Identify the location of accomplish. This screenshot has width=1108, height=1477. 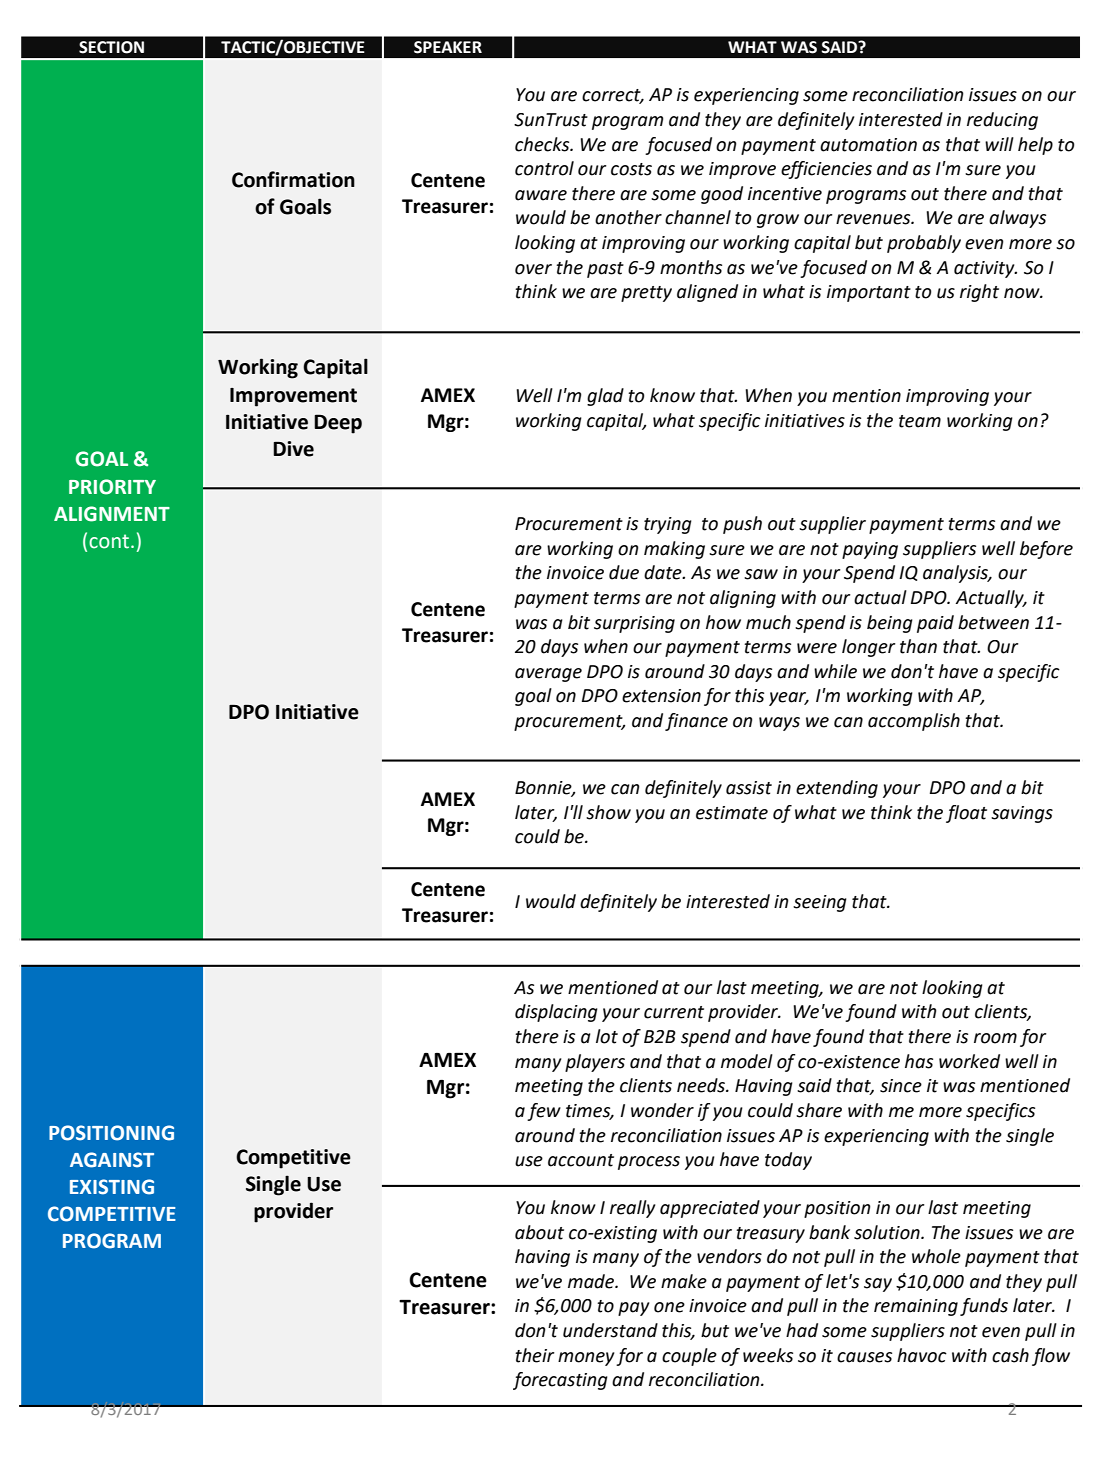
(914, 722).
